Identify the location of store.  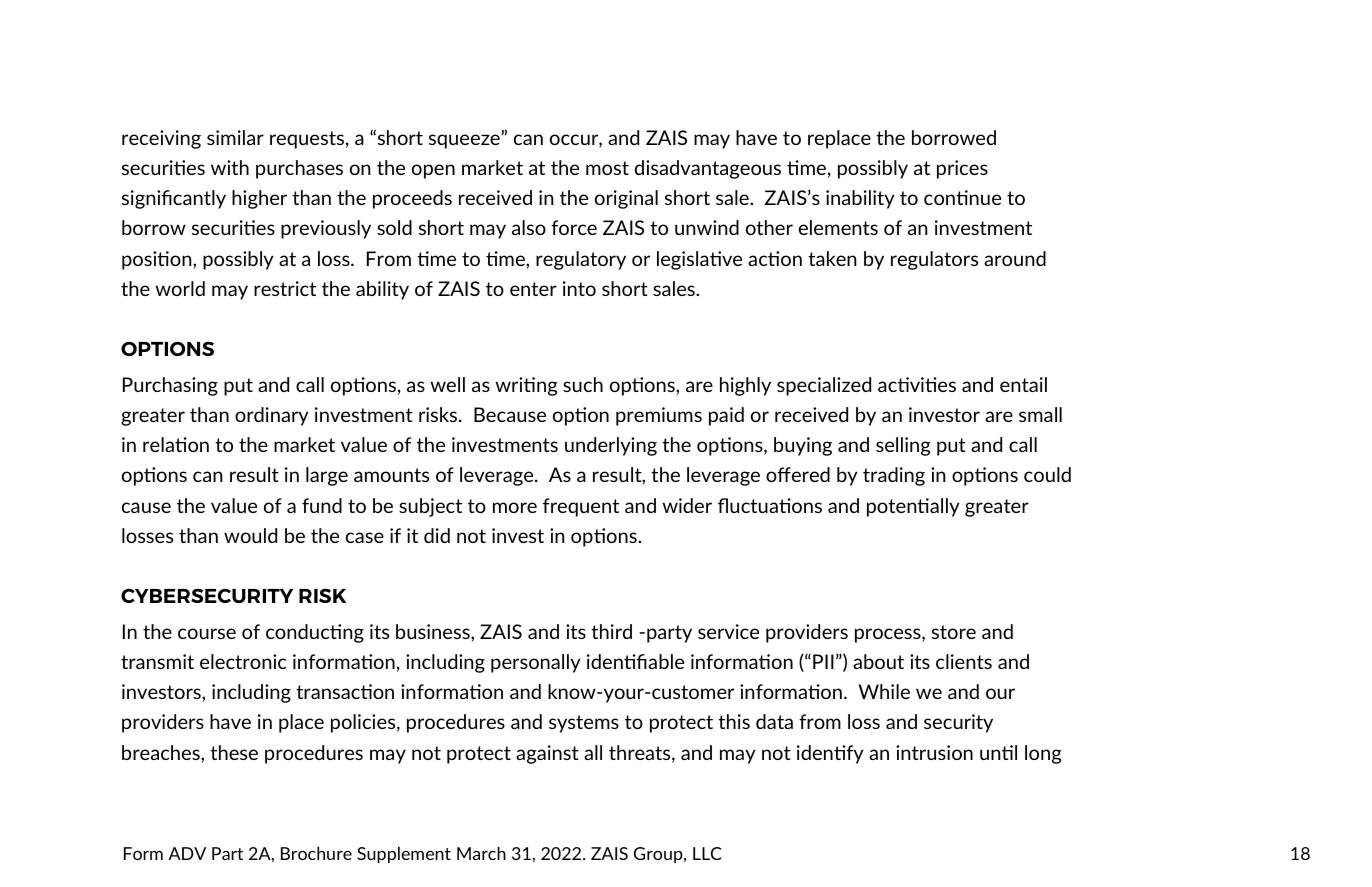
(954, 632).
